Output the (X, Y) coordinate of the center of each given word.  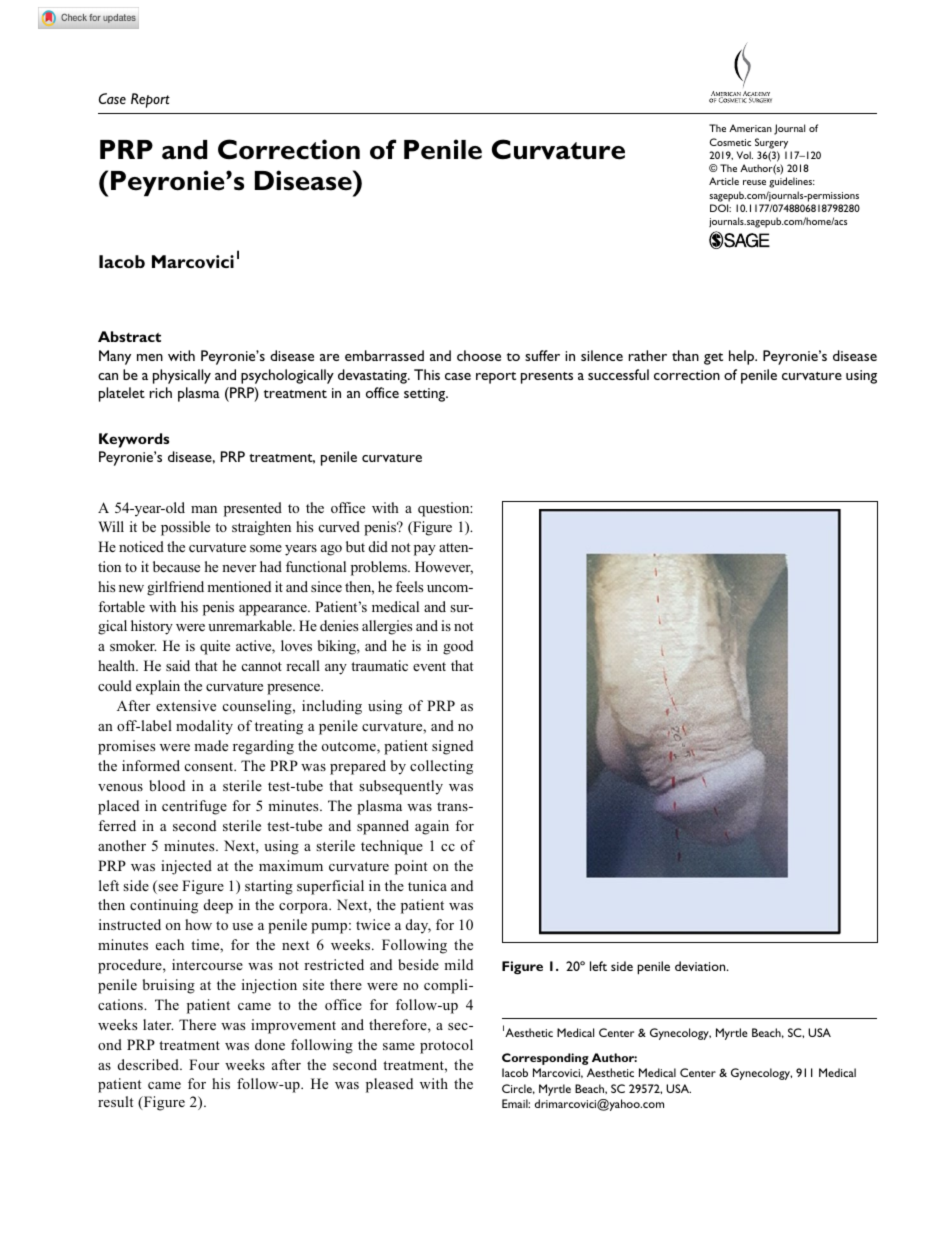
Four (204, 1064)
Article (724, 181)
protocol (446, 1046)
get (713, 359)
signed (452, 747)
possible (185, 528)
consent (210, 766)
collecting (441, 767)
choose (479, 355)
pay (425, 550)
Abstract (129, 336)
